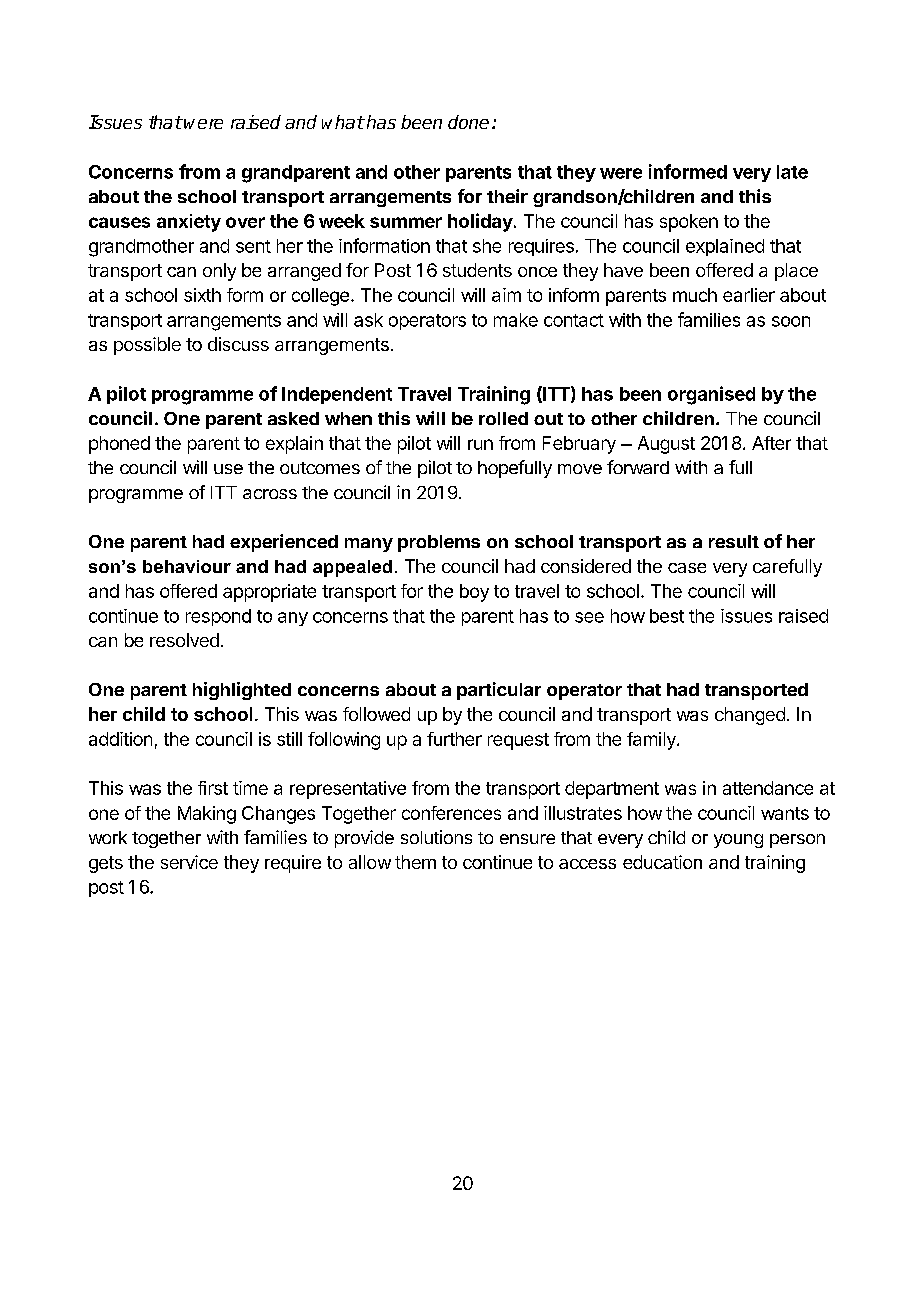 The height and width of the page is (1308, 924). I want to click on service, so click(189, 862).
